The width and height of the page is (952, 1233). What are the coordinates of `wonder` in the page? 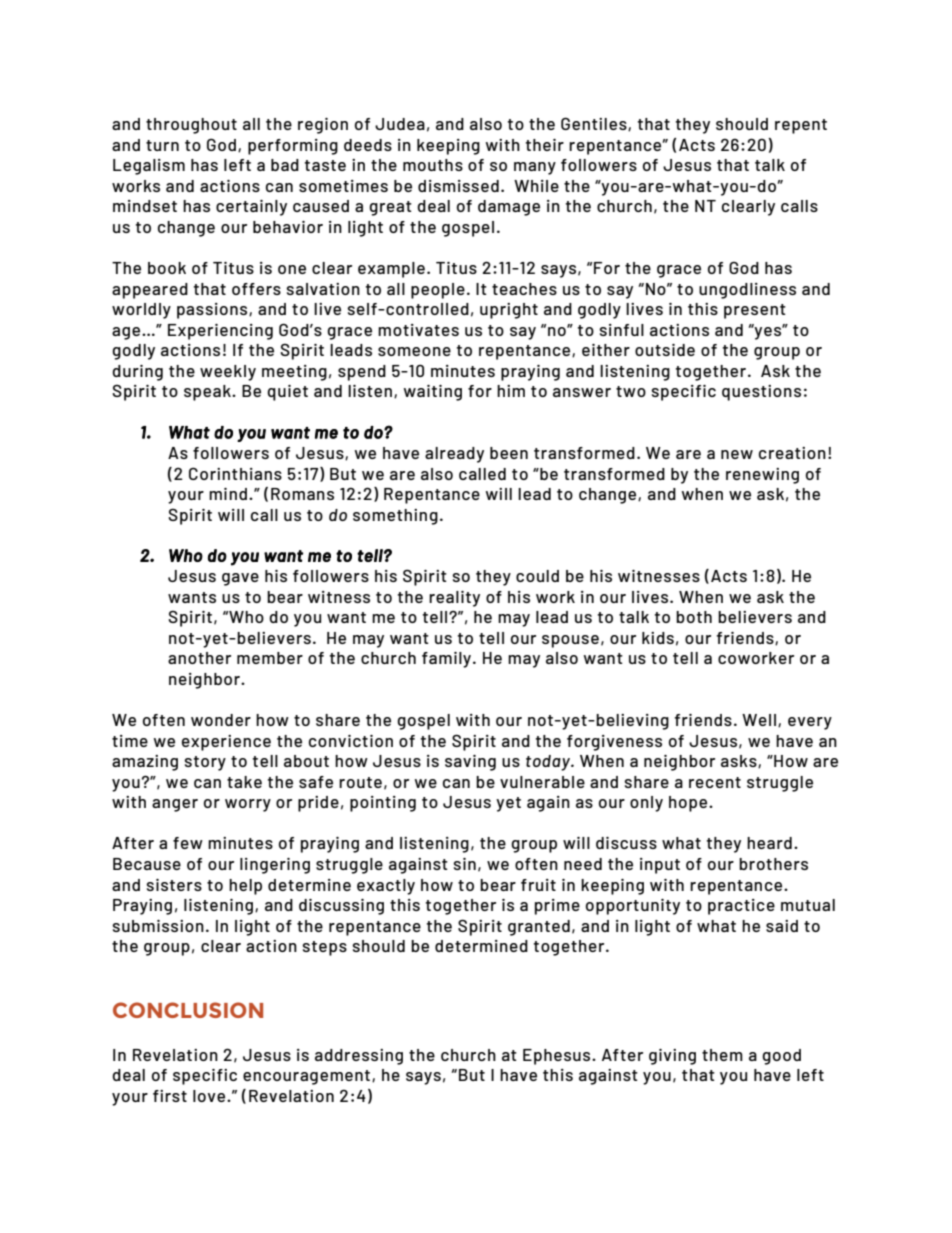 It's located at (221, 720).
